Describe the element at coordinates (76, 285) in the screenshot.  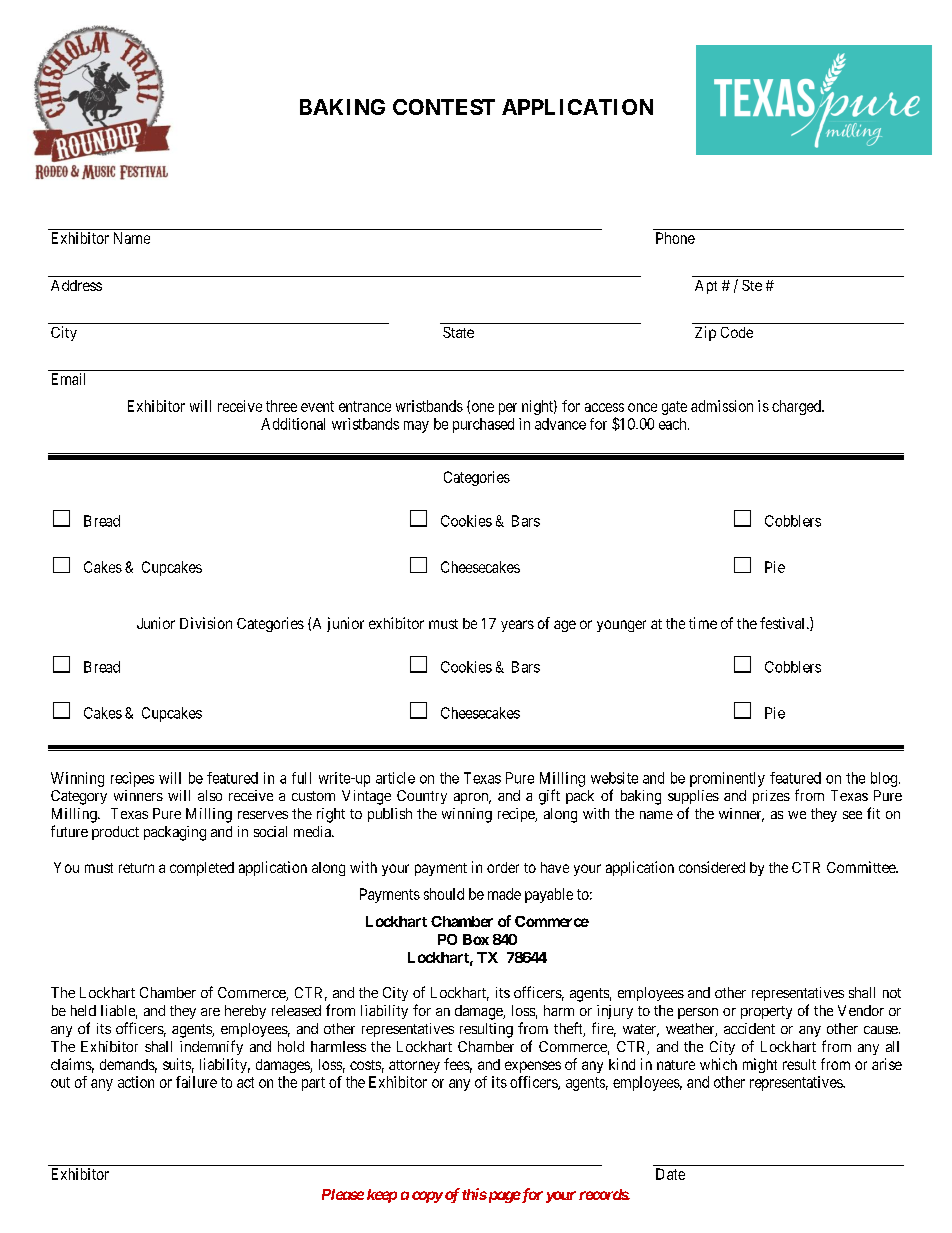
I see `Address` at that location.
